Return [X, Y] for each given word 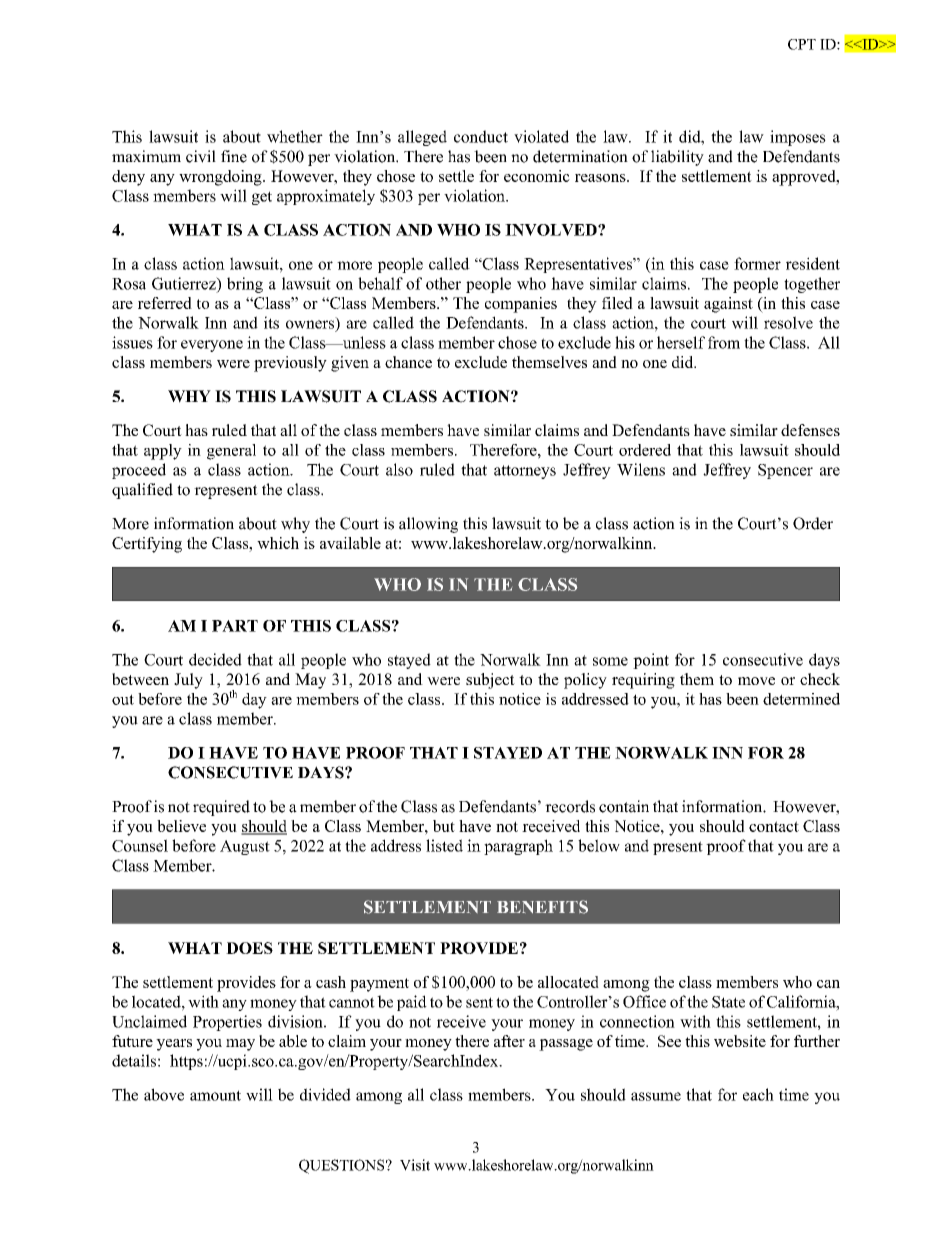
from [724, 342]
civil [201, 156]
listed [444, 845]
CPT [802, 44]
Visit [415, 1165]
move [756, 681]
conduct [481, 136]
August [245, 847]
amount [215, 1095]
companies [521, 305]
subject [490, 681]
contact [774, 826]
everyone [212, 346]
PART [235, 626]
